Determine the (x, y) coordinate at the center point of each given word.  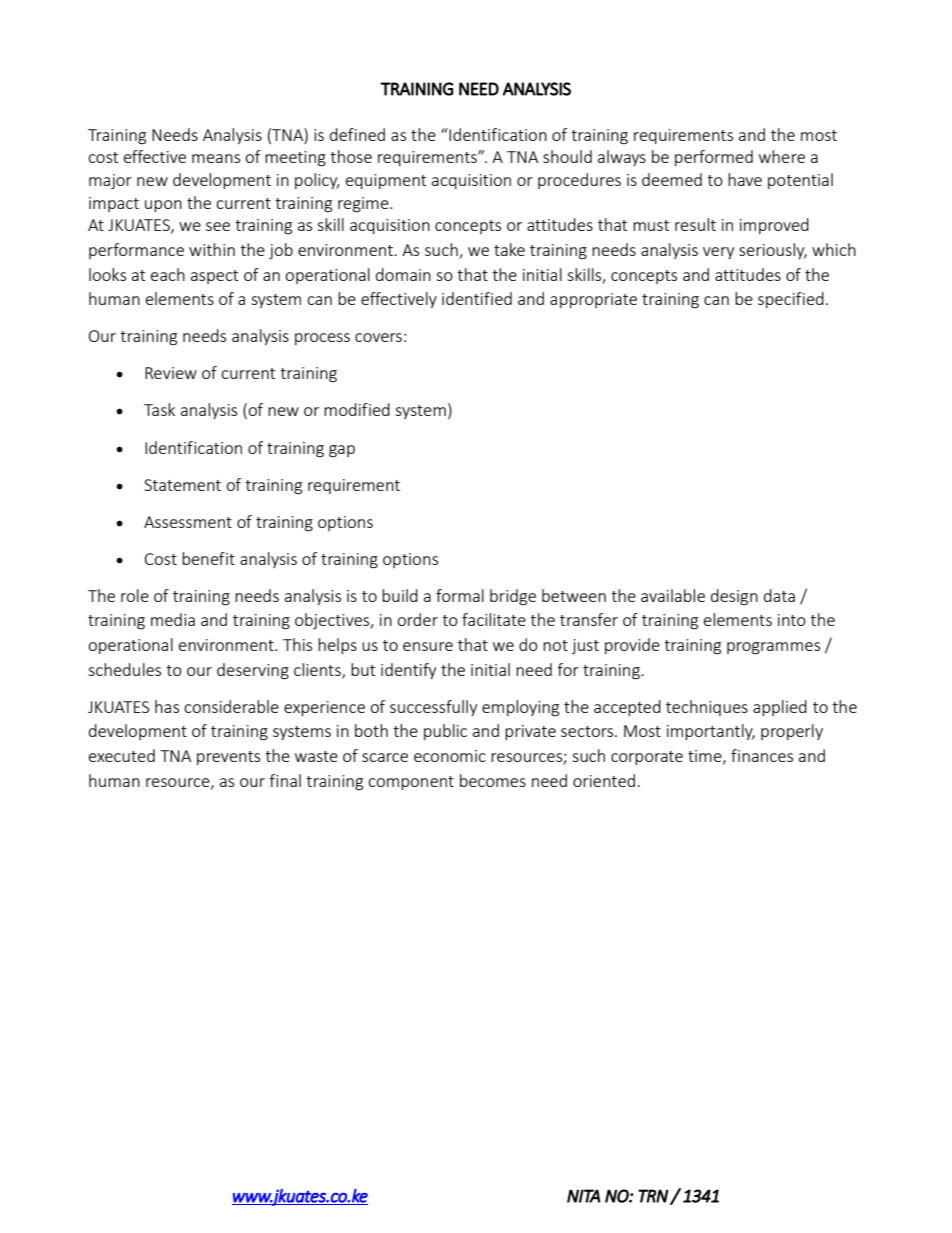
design (734, 597)
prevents (228, 758)
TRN (653, 1196)
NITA (583, 1196)
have (745, 179)
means (216, 158)
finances (762, 755)
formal (460, 595)
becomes (493, 780)
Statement (182, 485)
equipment (386, 181)
